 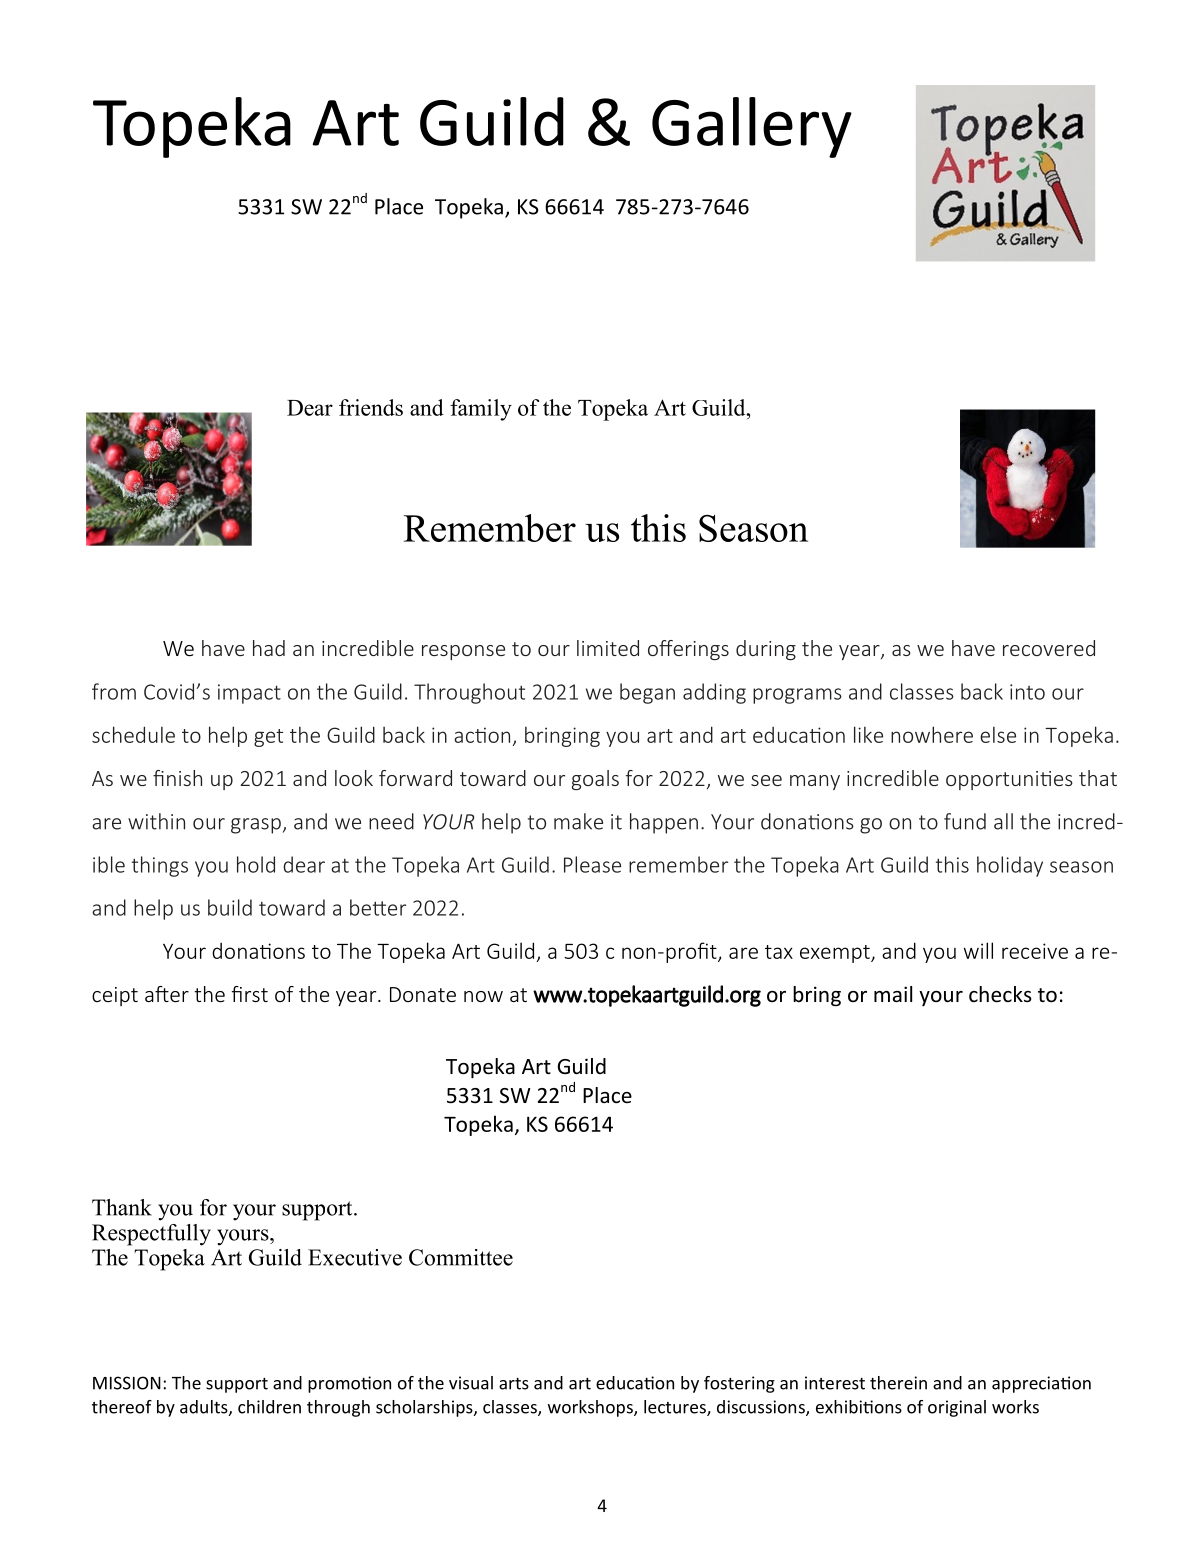 What do you see at coordinates (269, 1407) in the screenshot?
I see `children` at bounding box center [269, 1407].
